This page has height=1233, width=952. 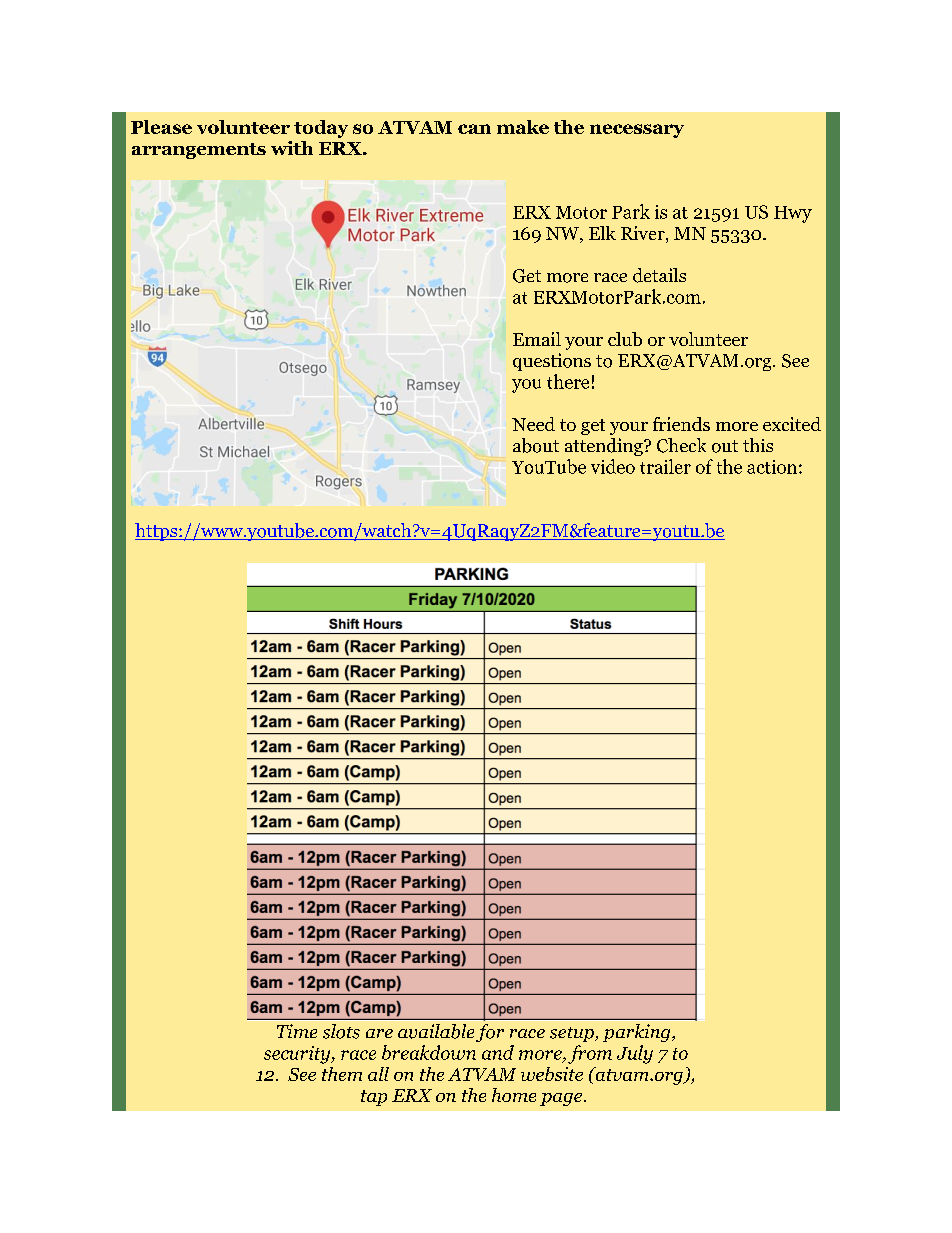 I want to click on trailer, so click(x=665, y=466).
